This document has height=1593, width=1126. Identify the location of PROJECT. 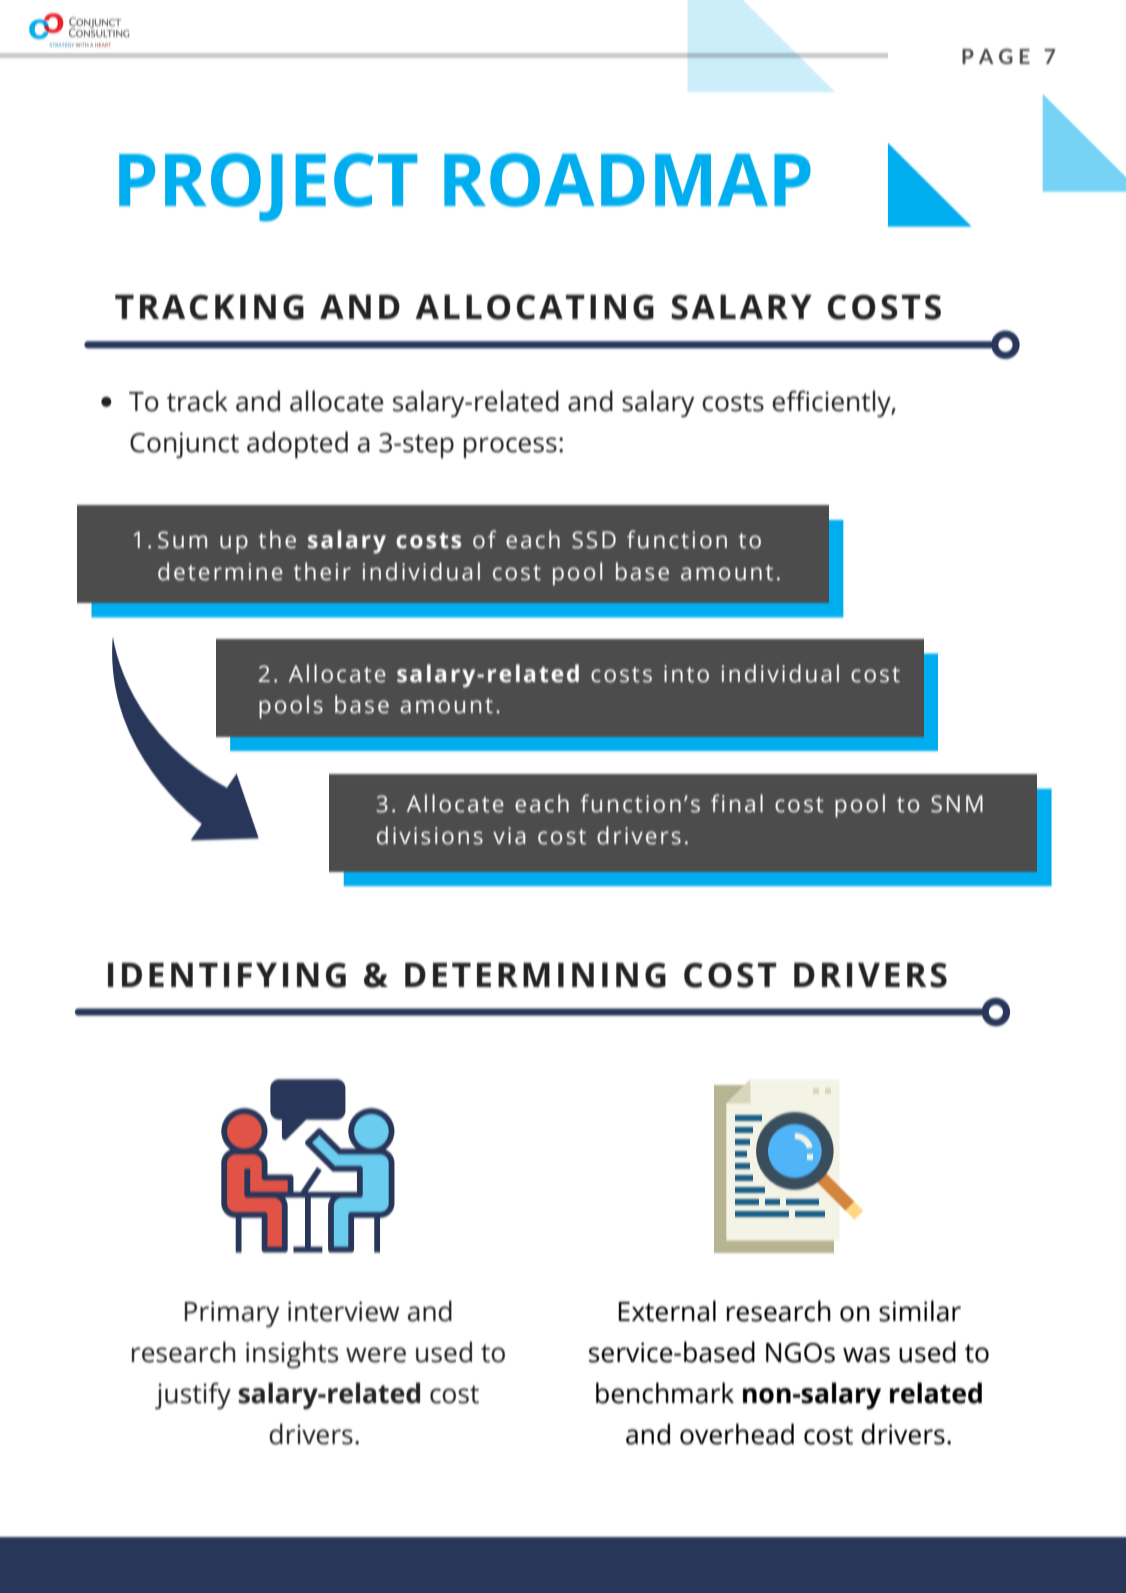
(268, 187).
